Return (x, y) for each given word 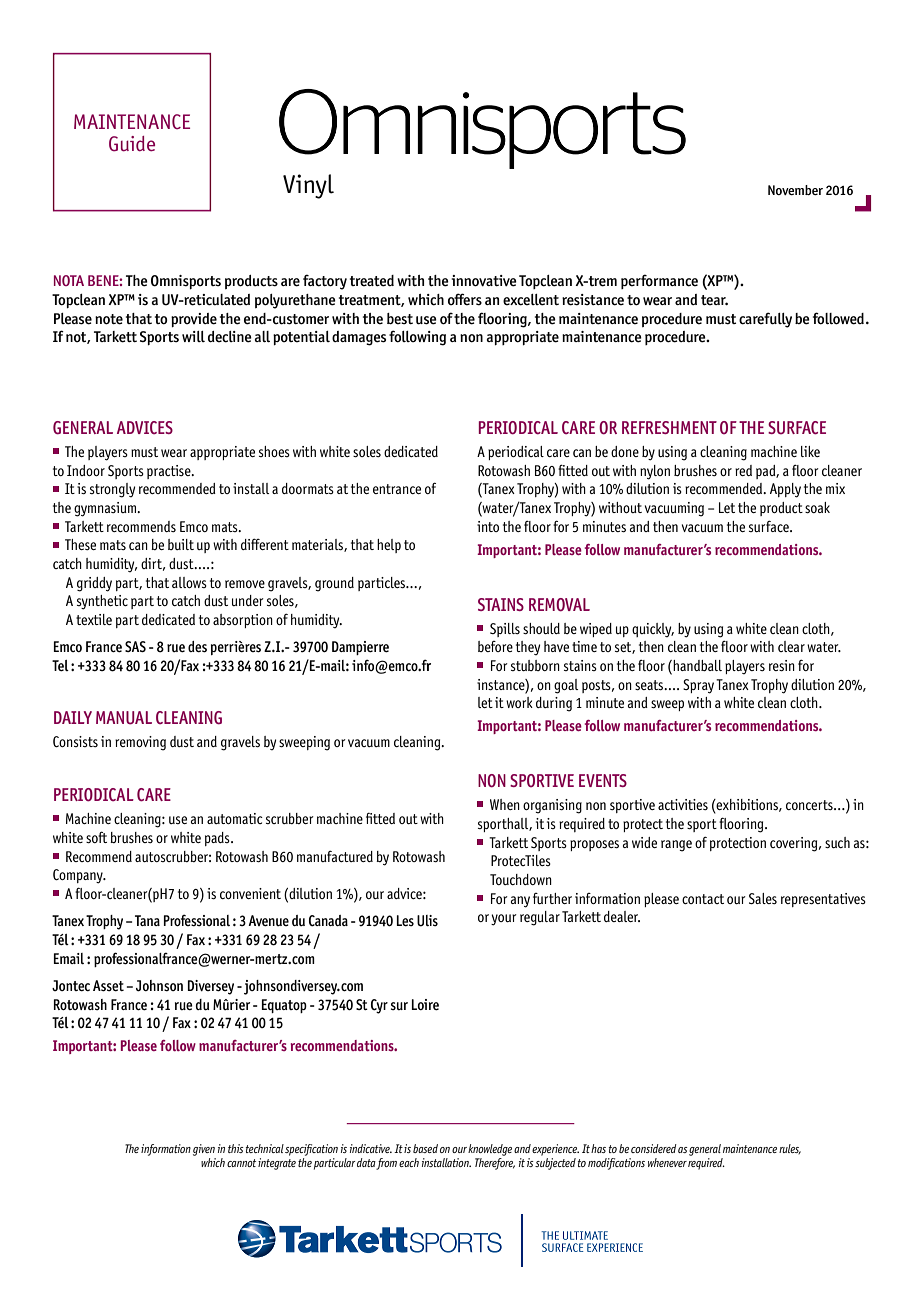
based (425, 1148)
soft (96, 837)
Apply (785, 490)
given (204, 1150)
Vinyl (308, 186)
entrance (397, 489)
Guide (132, 144)
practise (170, 472)
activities (683, 804)
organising (552, 806)
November (795, 190)
